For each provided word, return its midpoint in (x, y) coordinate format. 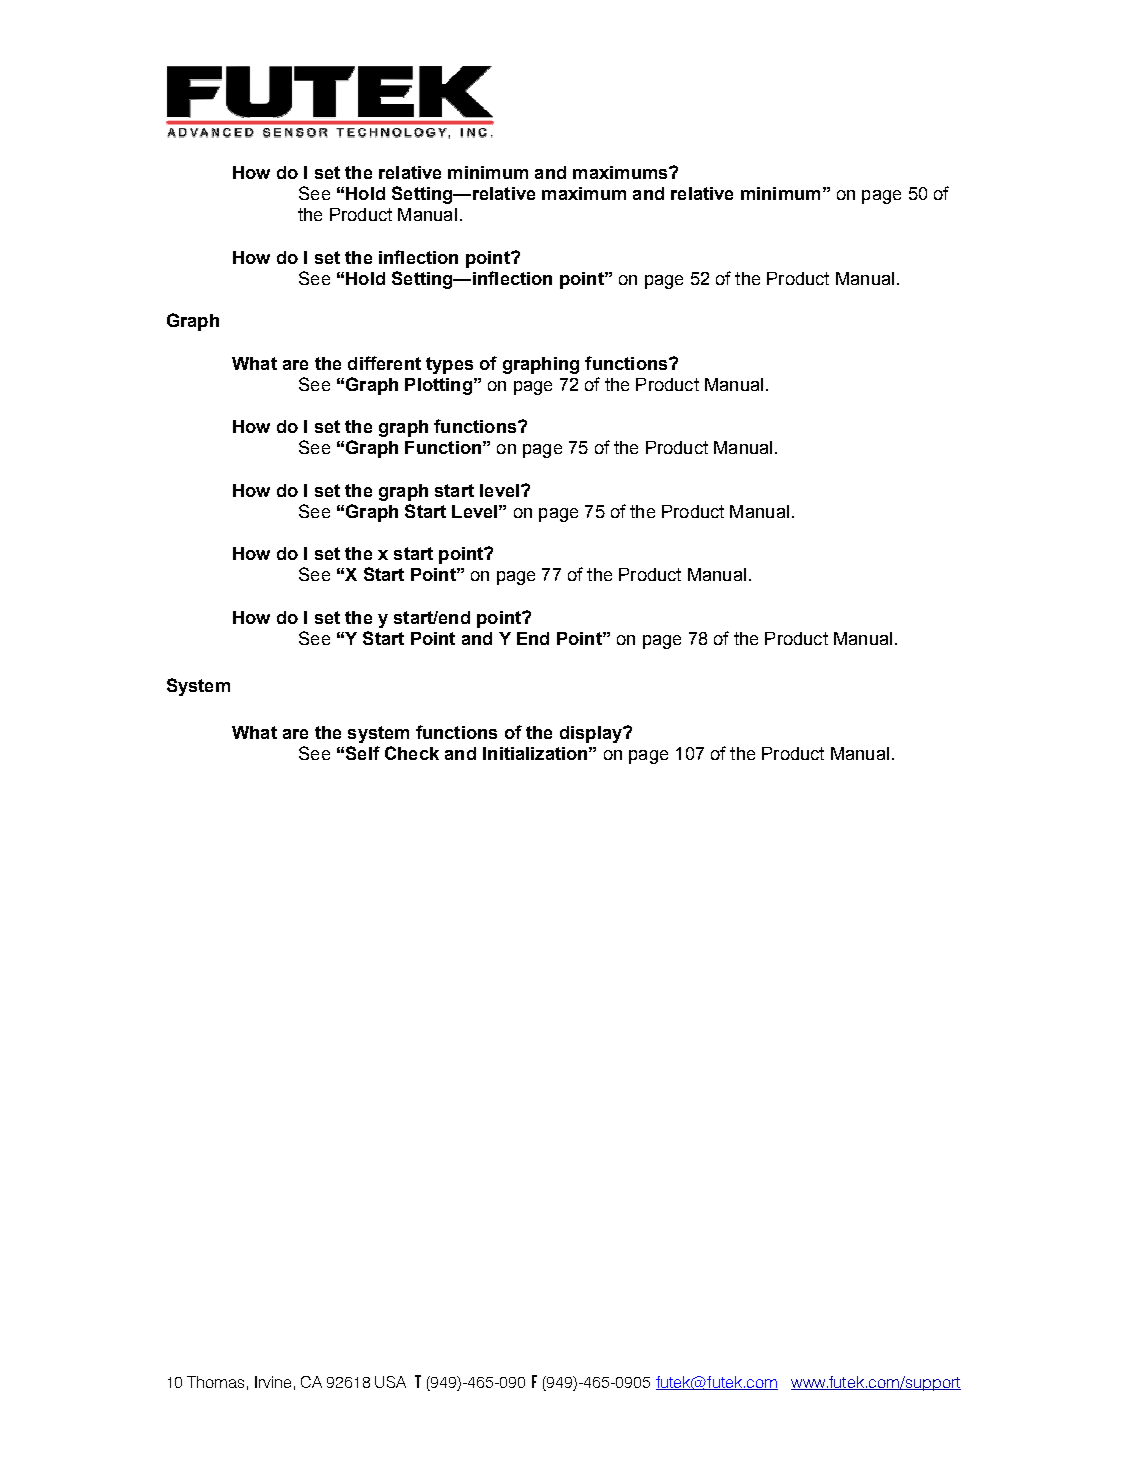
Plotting (438, 386)
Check (412, 753)
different (384, 363)
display (592, 734)
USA (390, 1382)
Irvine (273, 1382)
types (449, 365)
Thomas (215, 1382)
